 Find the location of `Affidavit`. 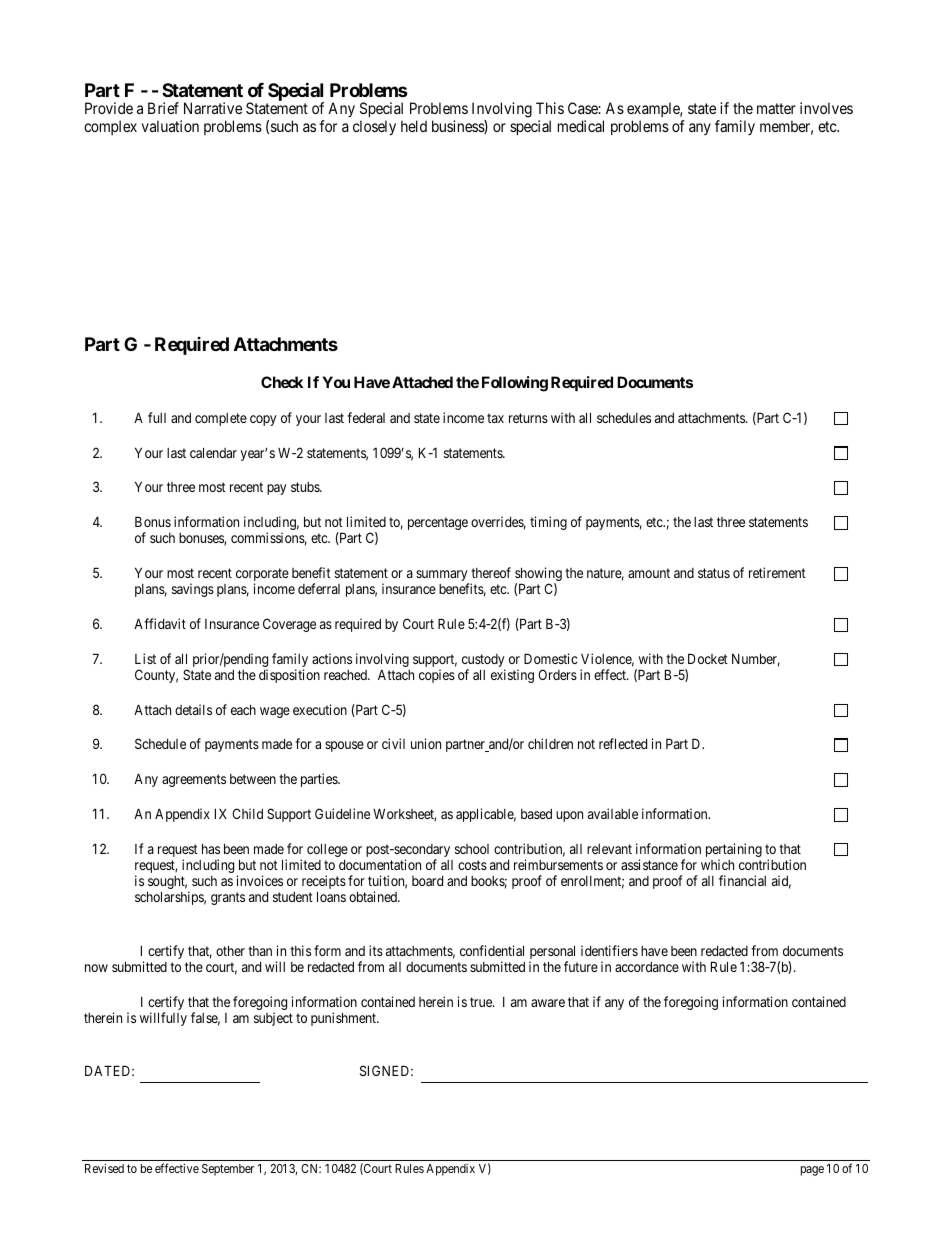

Affidavit is located at coordinates (160, 623).
